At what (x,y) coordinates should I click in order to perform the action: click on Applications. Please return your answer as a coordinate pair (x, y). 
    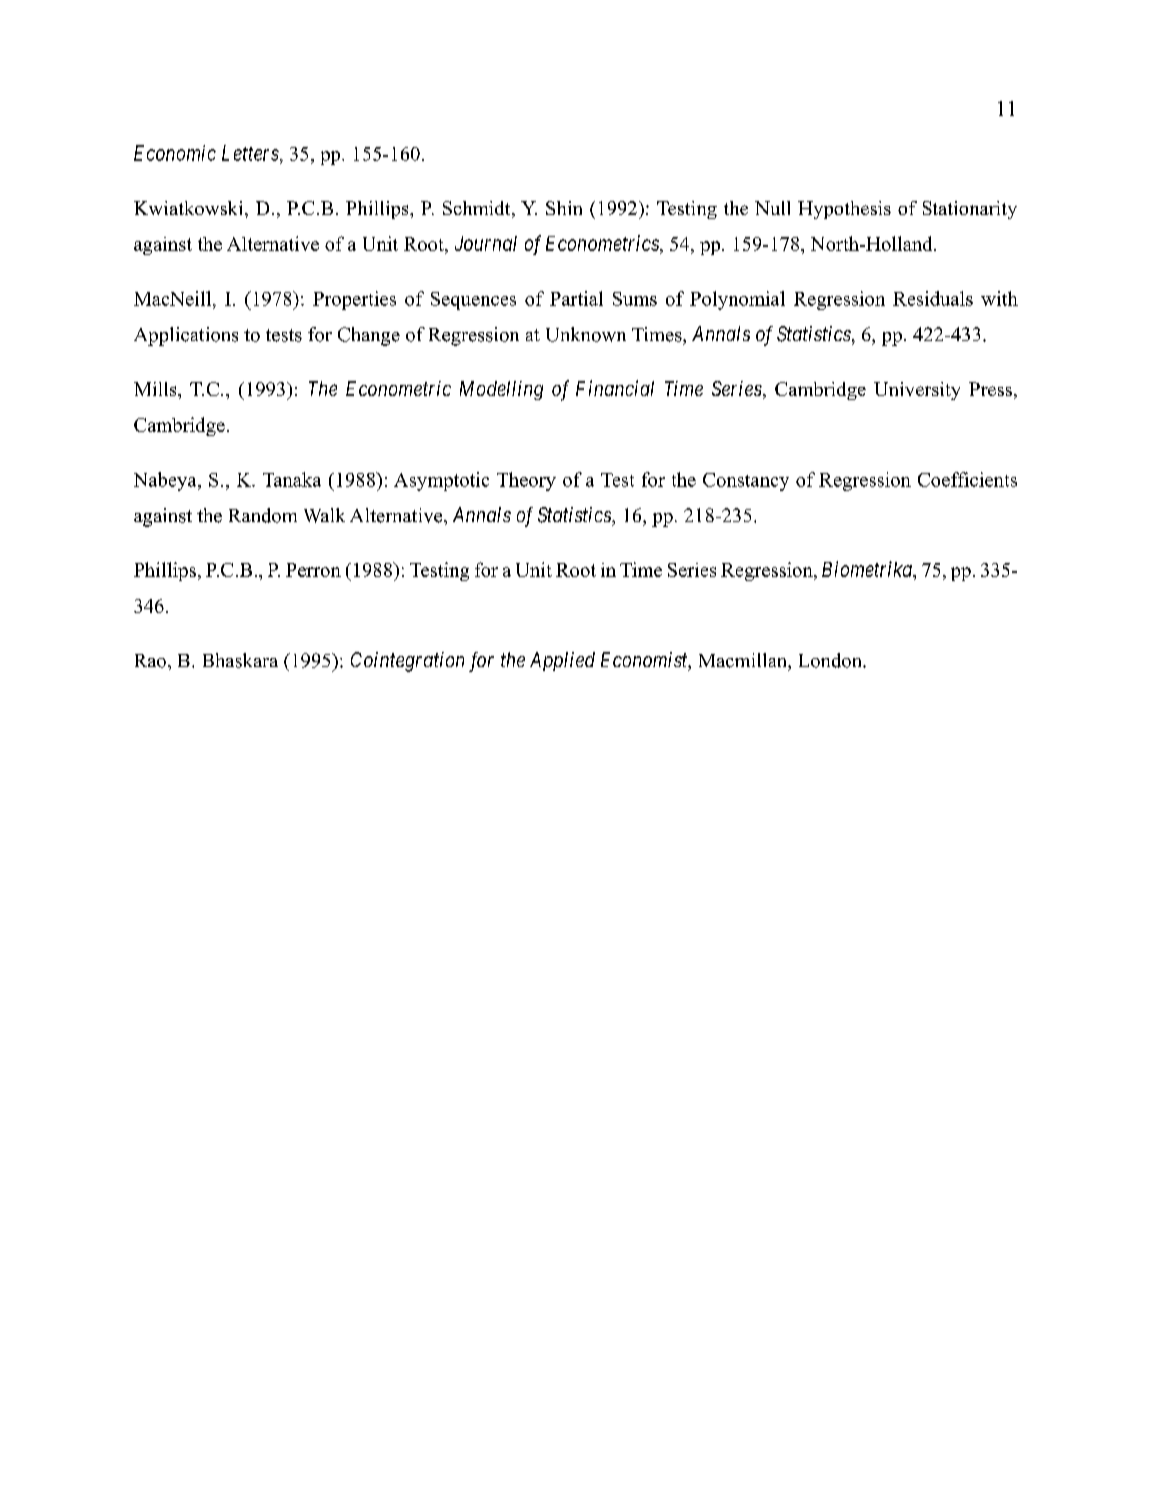
    Looking at the image, I should click on (186, 336).
